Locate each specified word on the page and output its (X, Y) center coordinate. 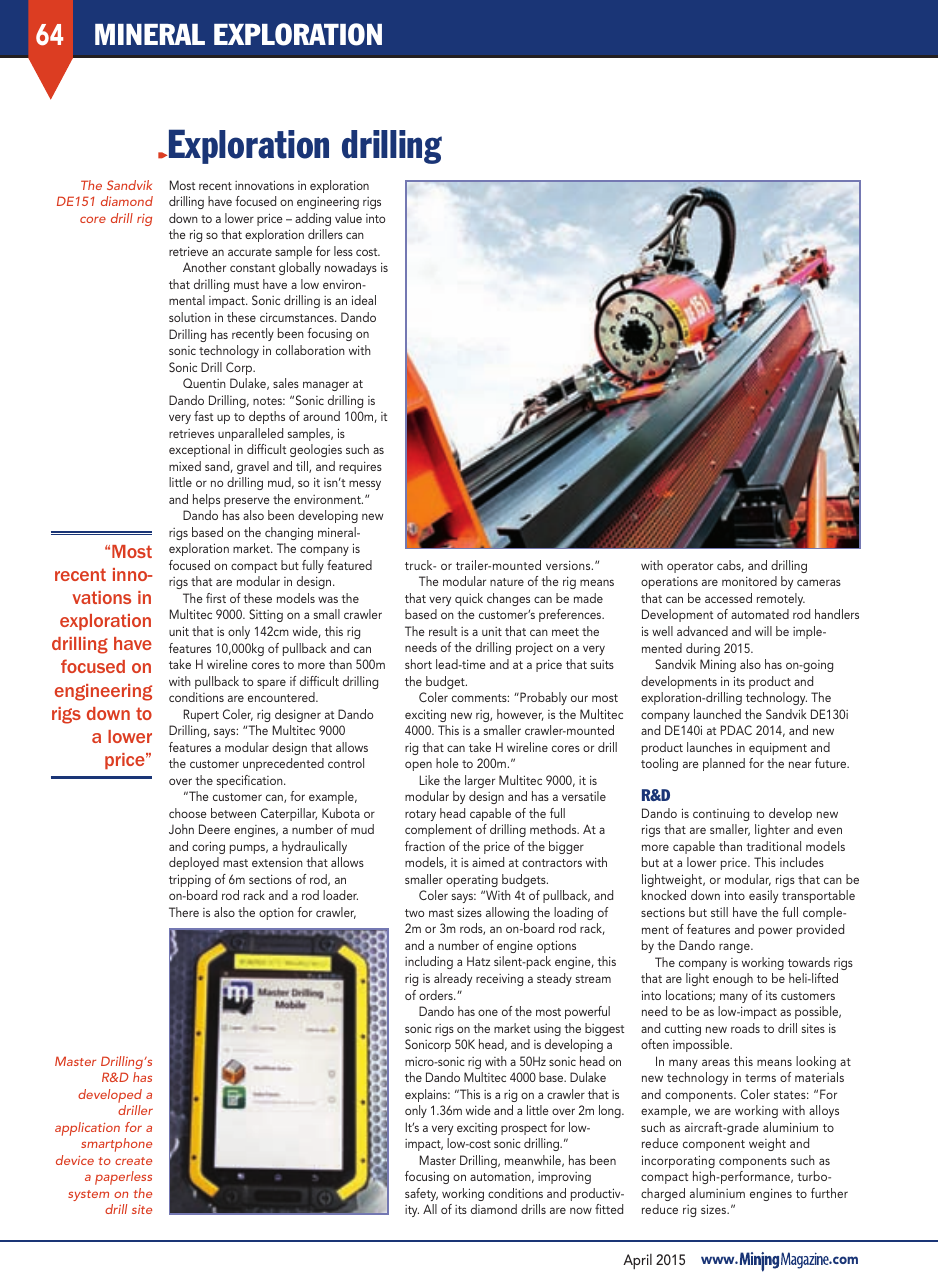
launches (709, 747)
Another (204, 267)
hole (447, 763)
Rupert (201, 715)
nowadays (351, 268)
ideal (364, 300)
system (88, 1195)
